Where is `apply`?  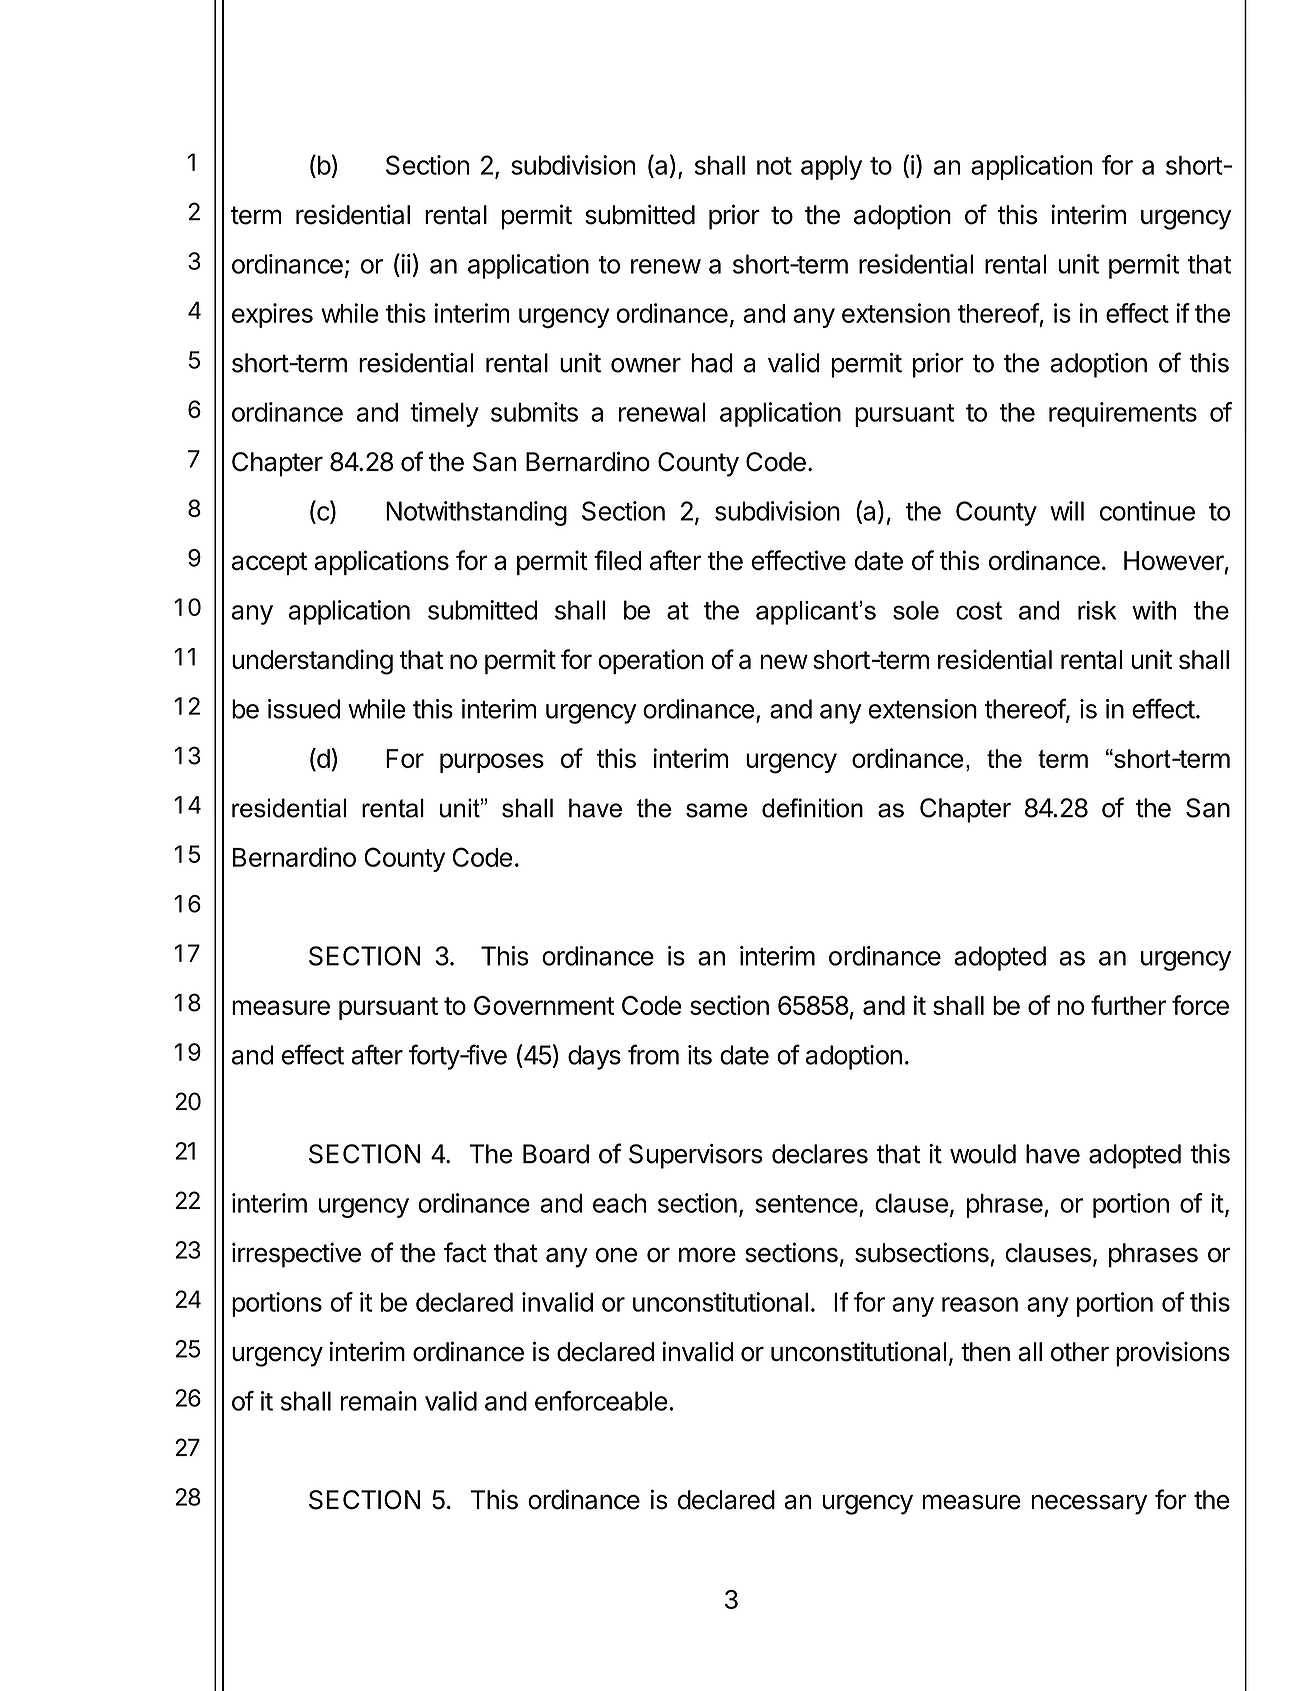
apply is located at coordinates (831, 168).
